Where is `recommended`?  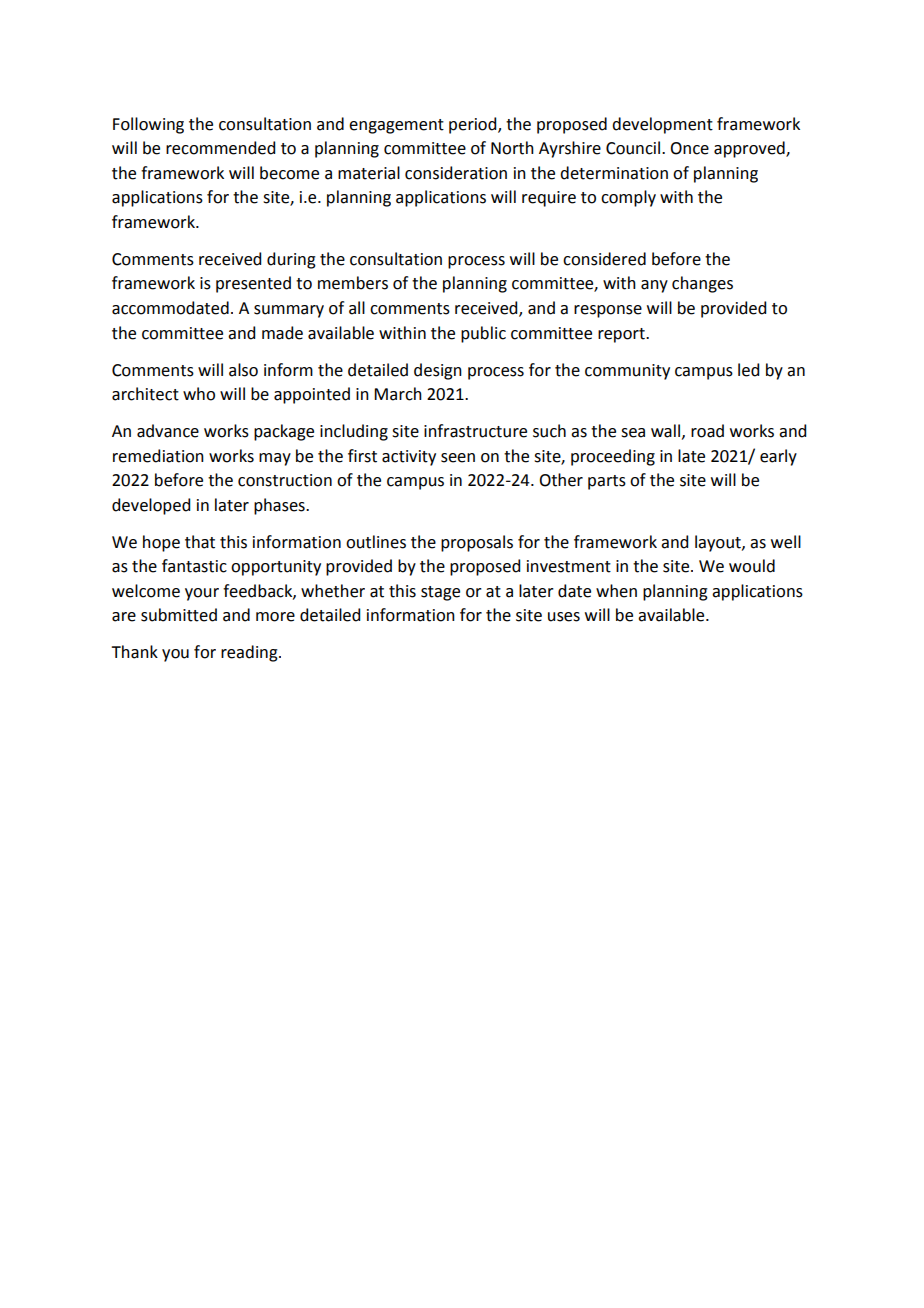 recommended is located at coordinates (220, 148).
